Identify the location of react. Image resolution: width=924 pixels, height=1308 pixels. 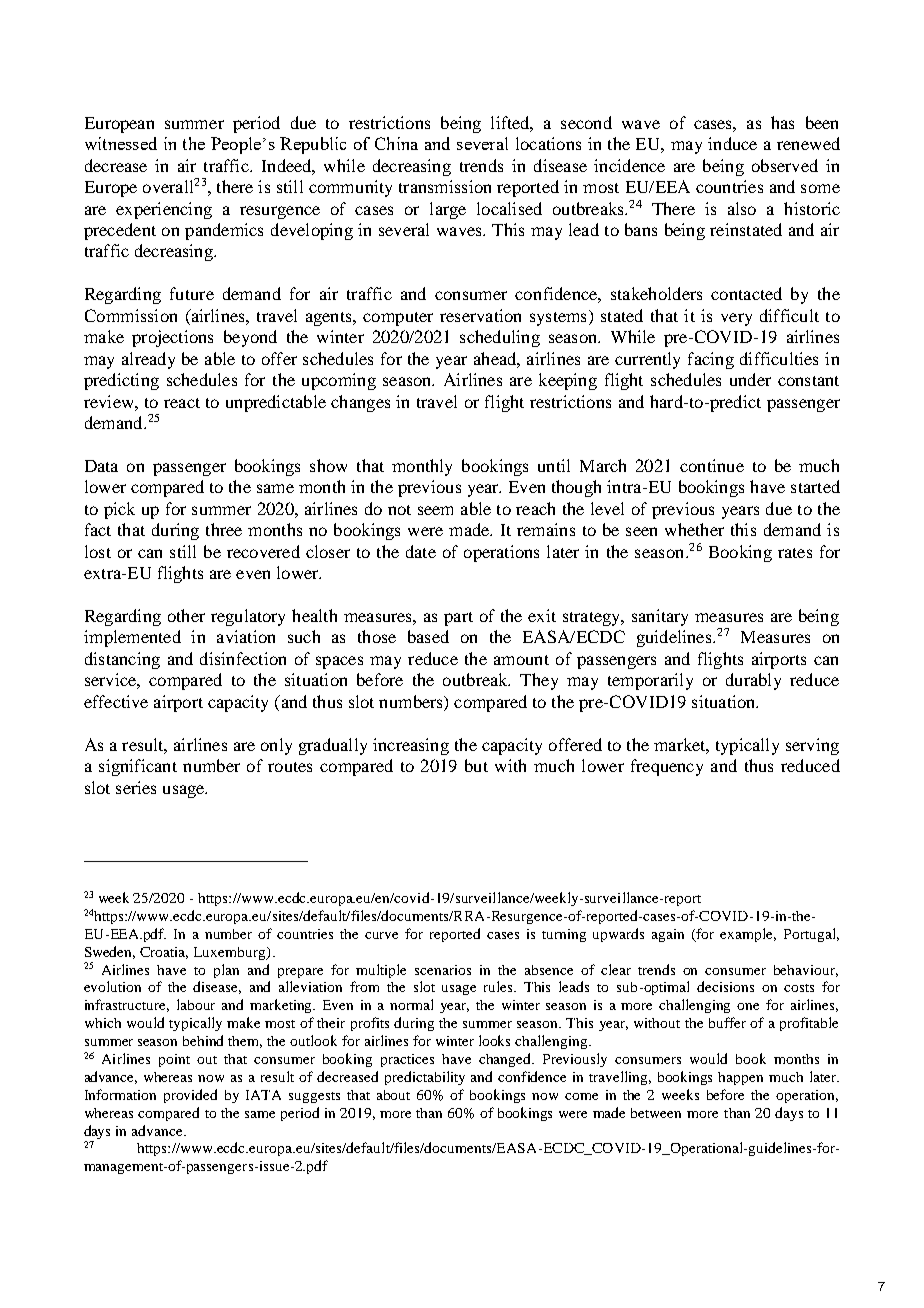
(182, 403).
